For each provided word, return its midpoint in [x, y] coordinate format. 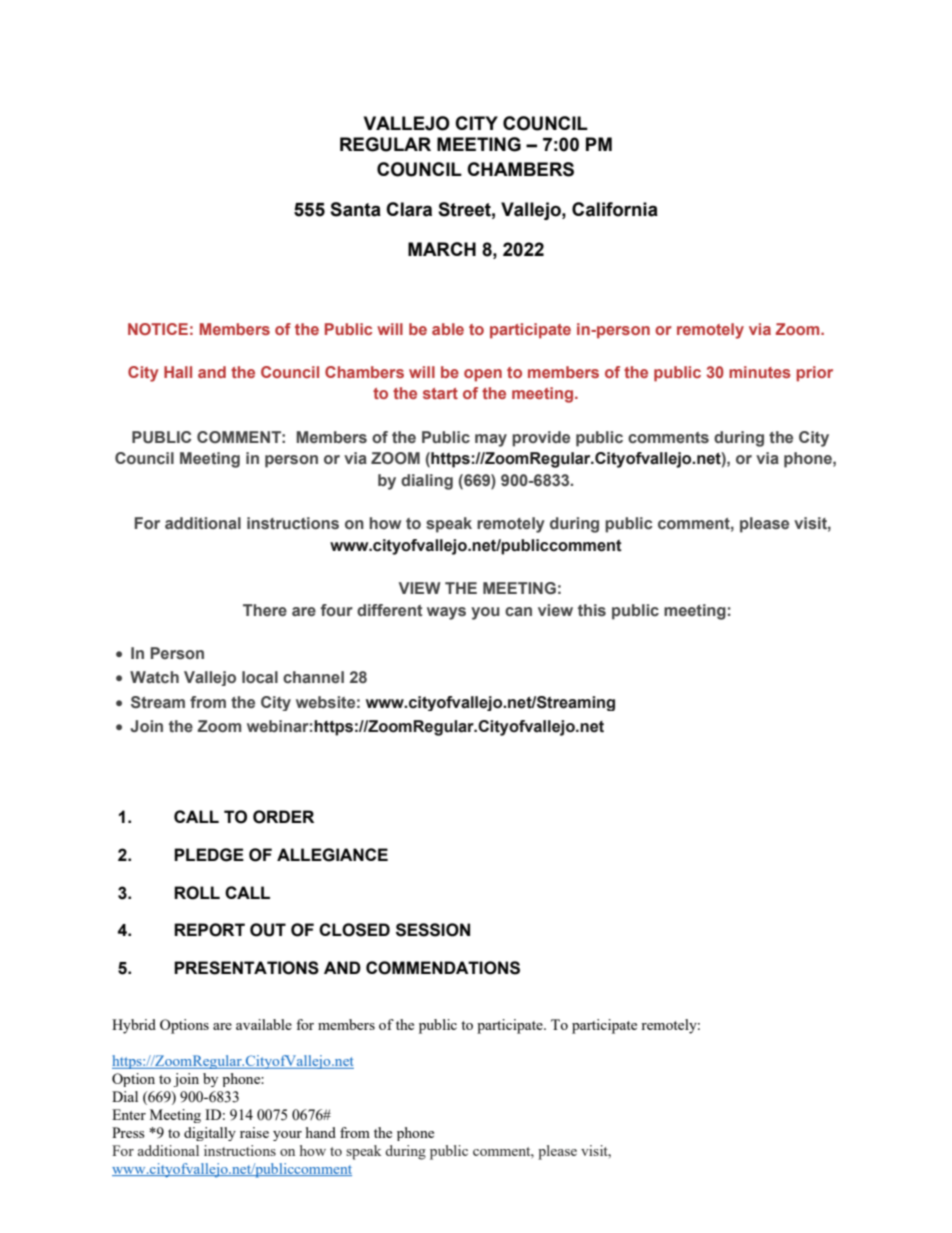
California [615, 209]
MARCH [442, 249]
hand [321, 1132]
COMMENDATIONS [443, 968]
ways [446, 613]
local [260, 677]
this [592, 610]
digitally [210, 1134]
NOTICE [158, 329]
